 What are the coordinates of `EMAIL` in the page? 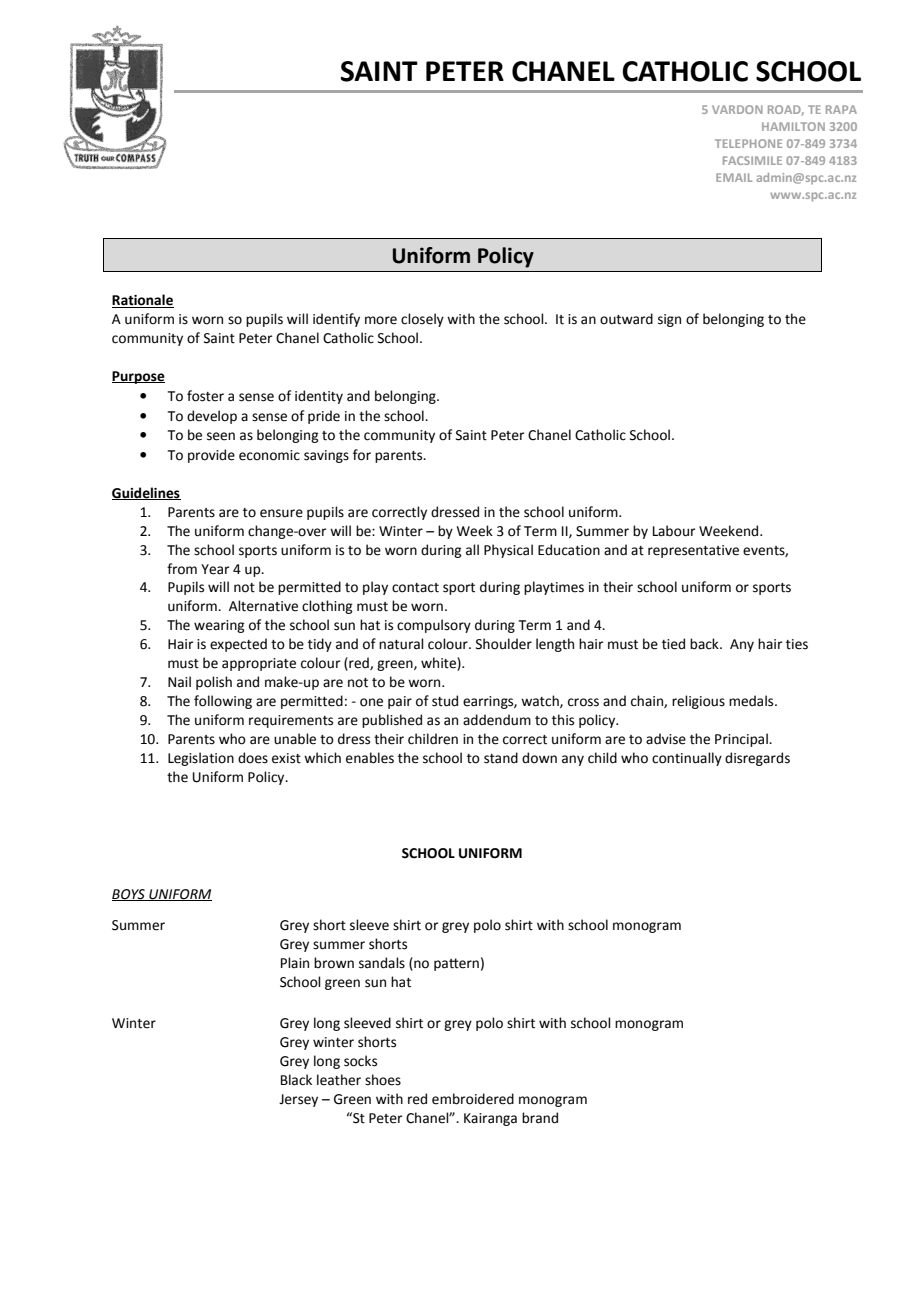 It's located at (734, 177).
